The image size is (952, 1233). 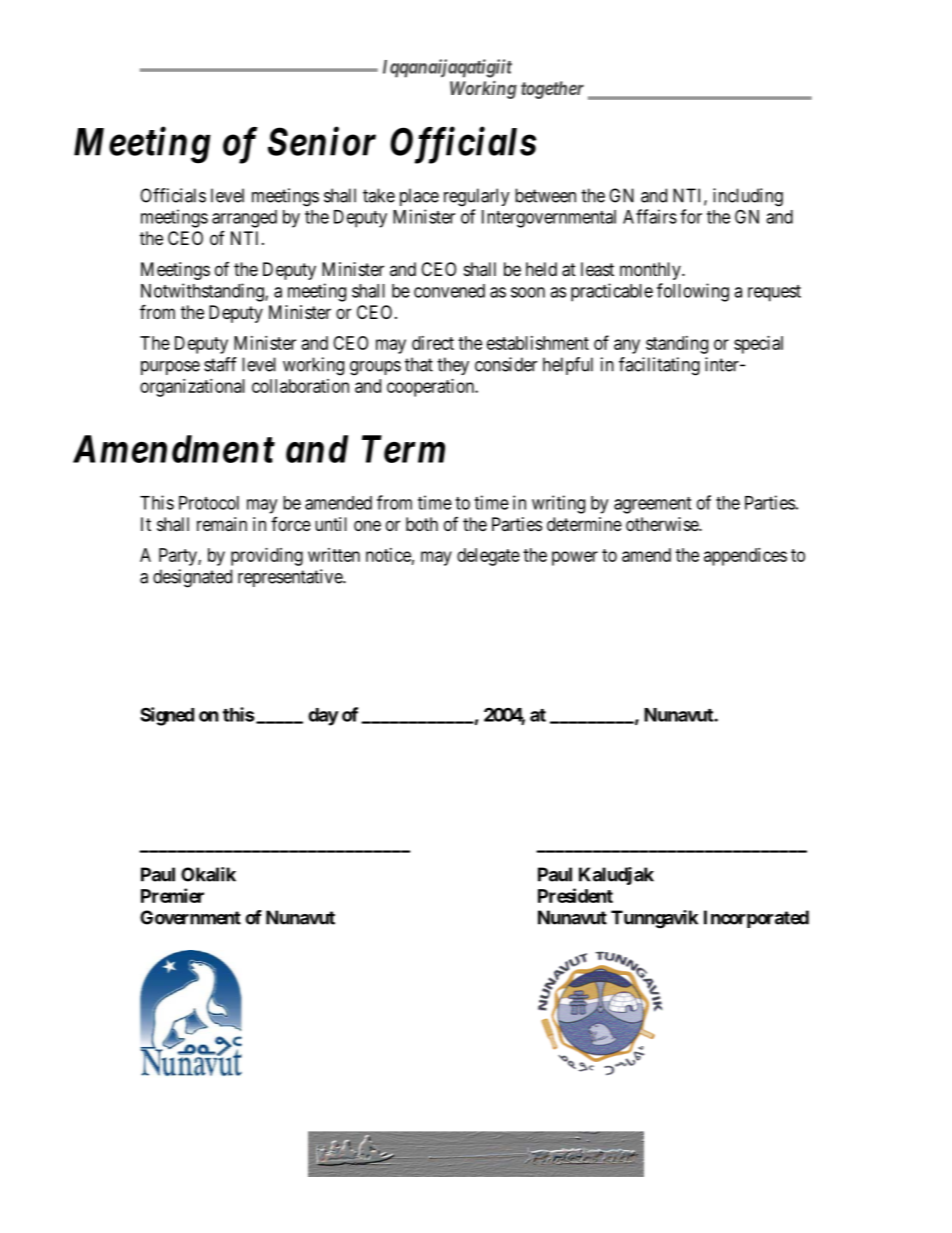 What do you see at coordinates (756, 919) in the screenshot?
I see `Incorporated` at bounding box center [756, 919].
